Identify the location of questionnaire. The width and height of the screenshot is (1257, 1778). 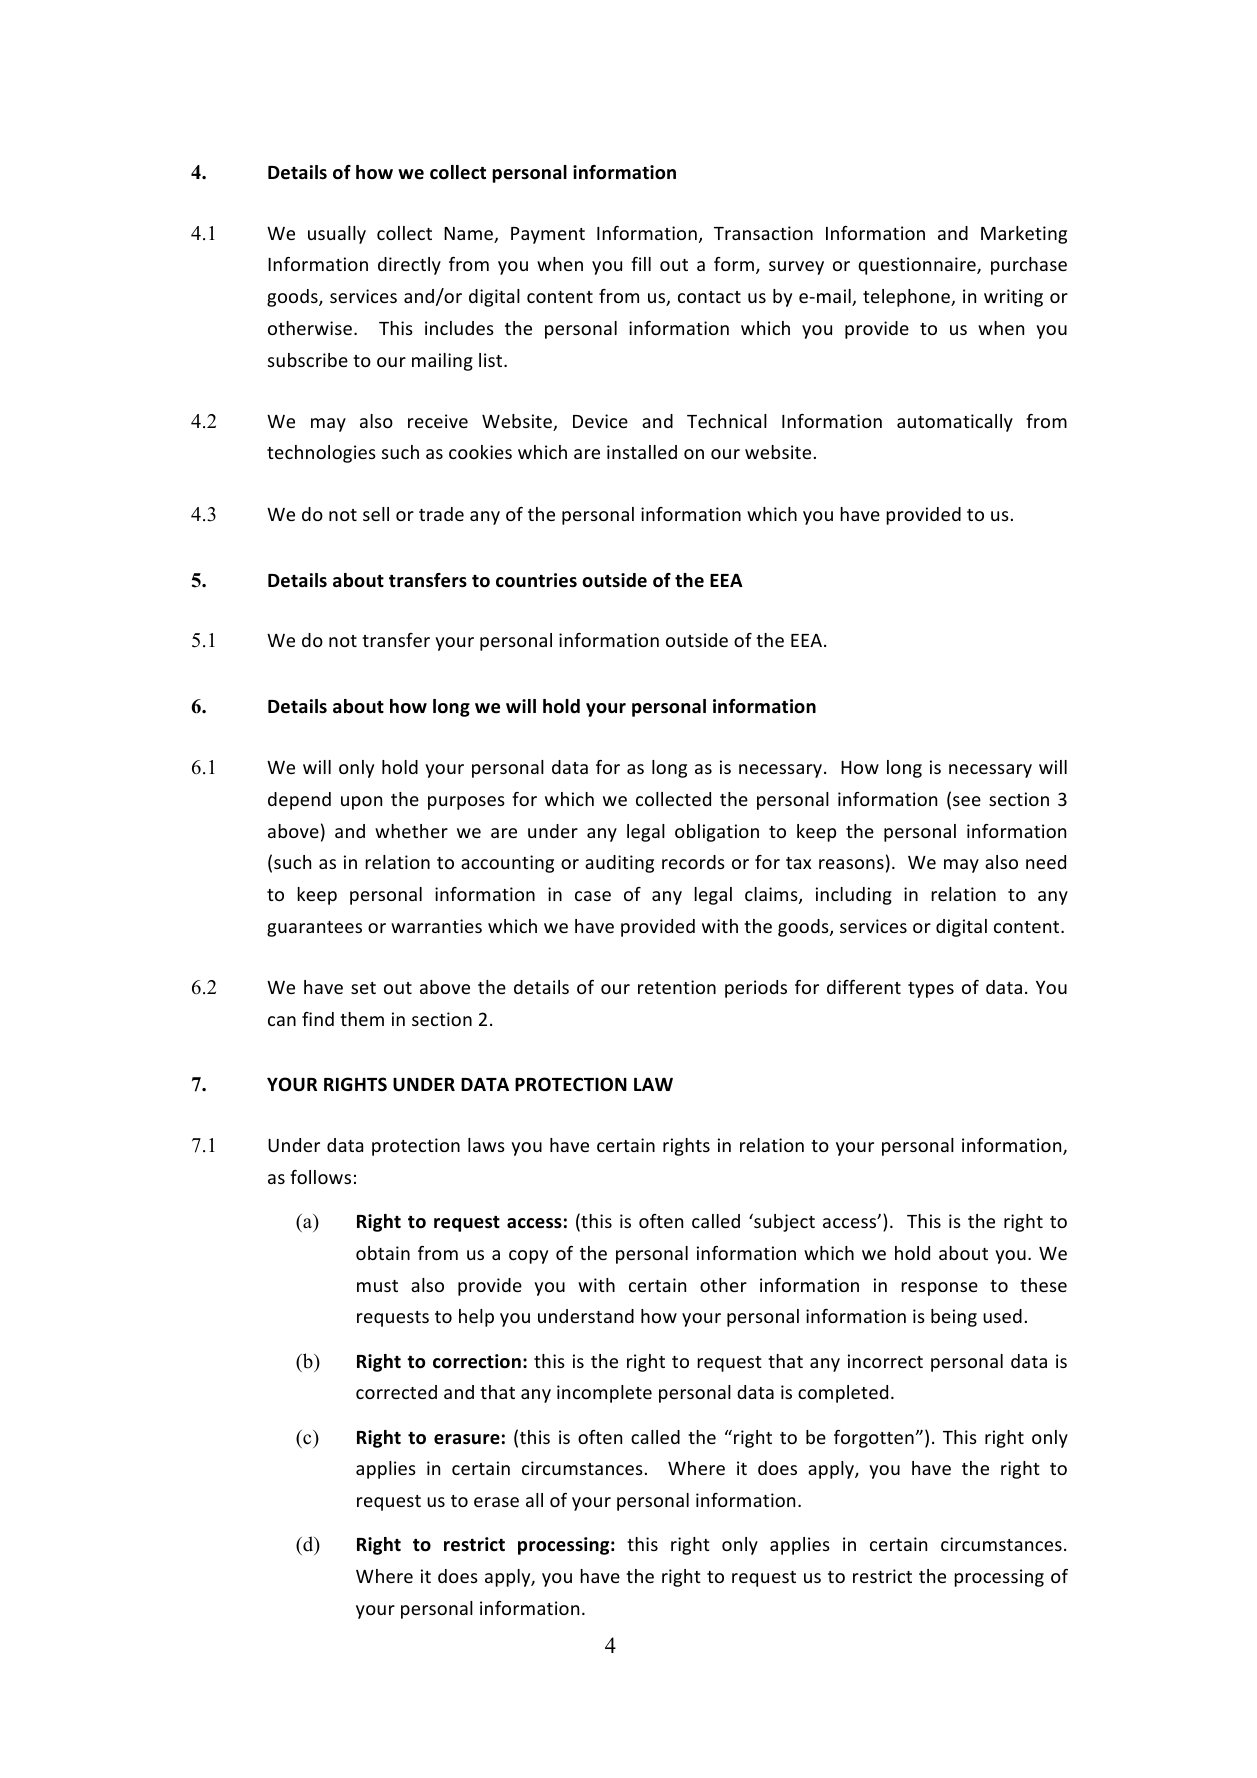
(918, 266).
